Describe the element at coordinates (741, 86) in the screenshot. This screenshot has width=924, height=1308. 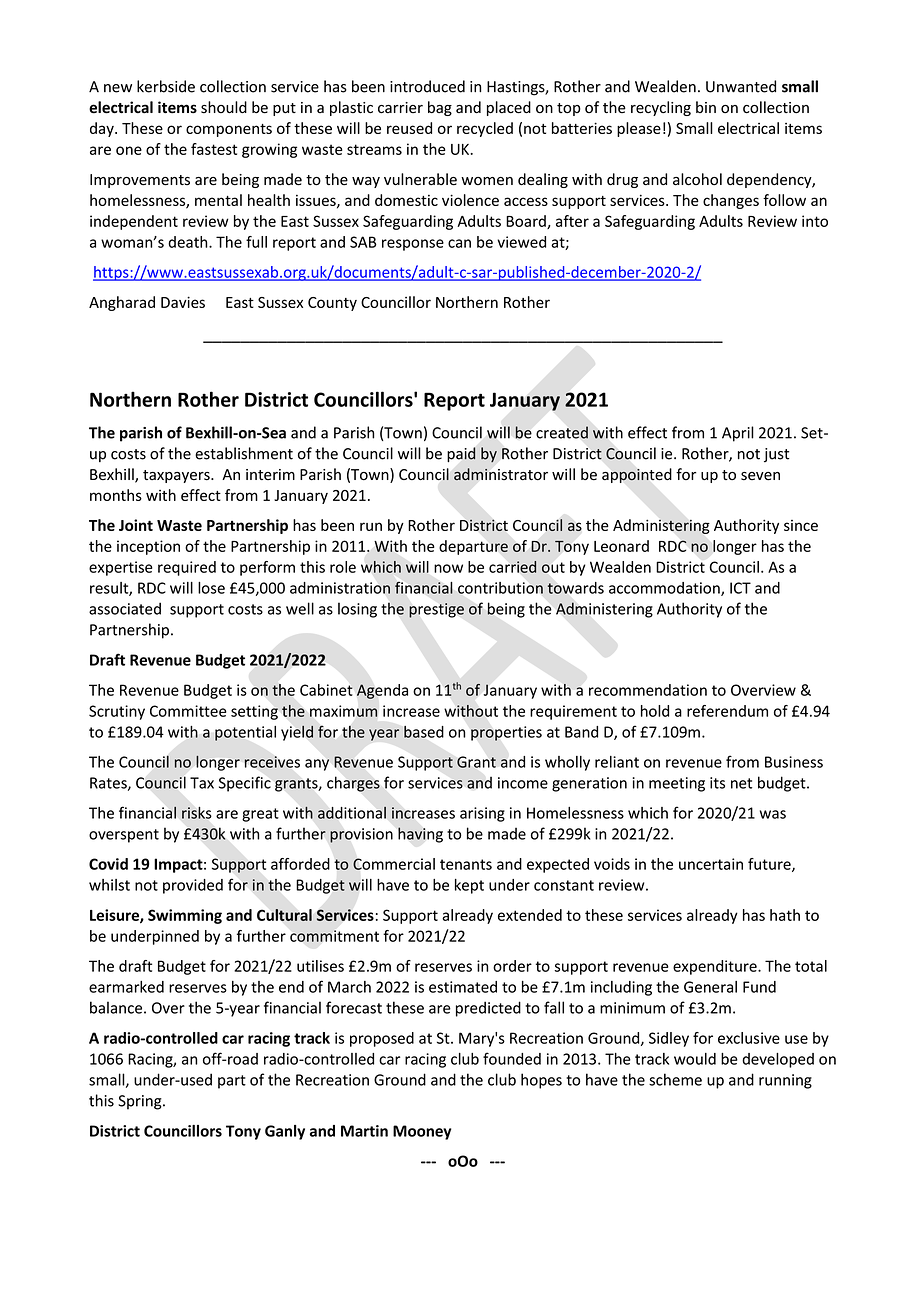
I see `Unwanted` at that location.
